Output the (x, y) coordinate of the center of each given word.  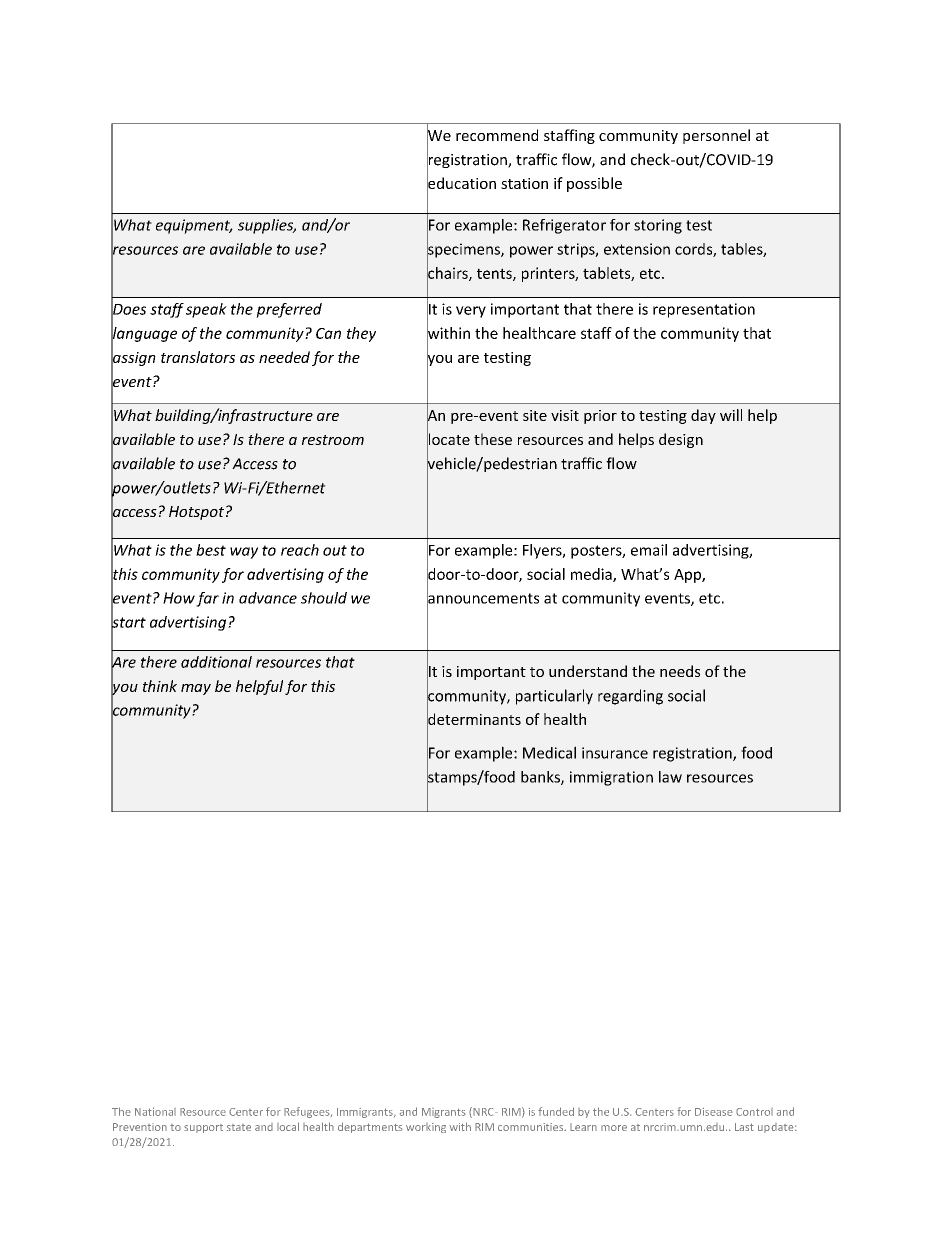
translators (198, 357)
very (471, 312)
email (649, 550)
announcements (483, 598)
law (670, 777)
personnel (716, 136)
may (196, 689)
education (461, 183)
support (203, 1128)
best (211, 550)
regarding (630, 697)
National (155, 1111)
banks (541, 778)
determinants (474, 719)
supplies (267, 226)
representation (704, 310)
